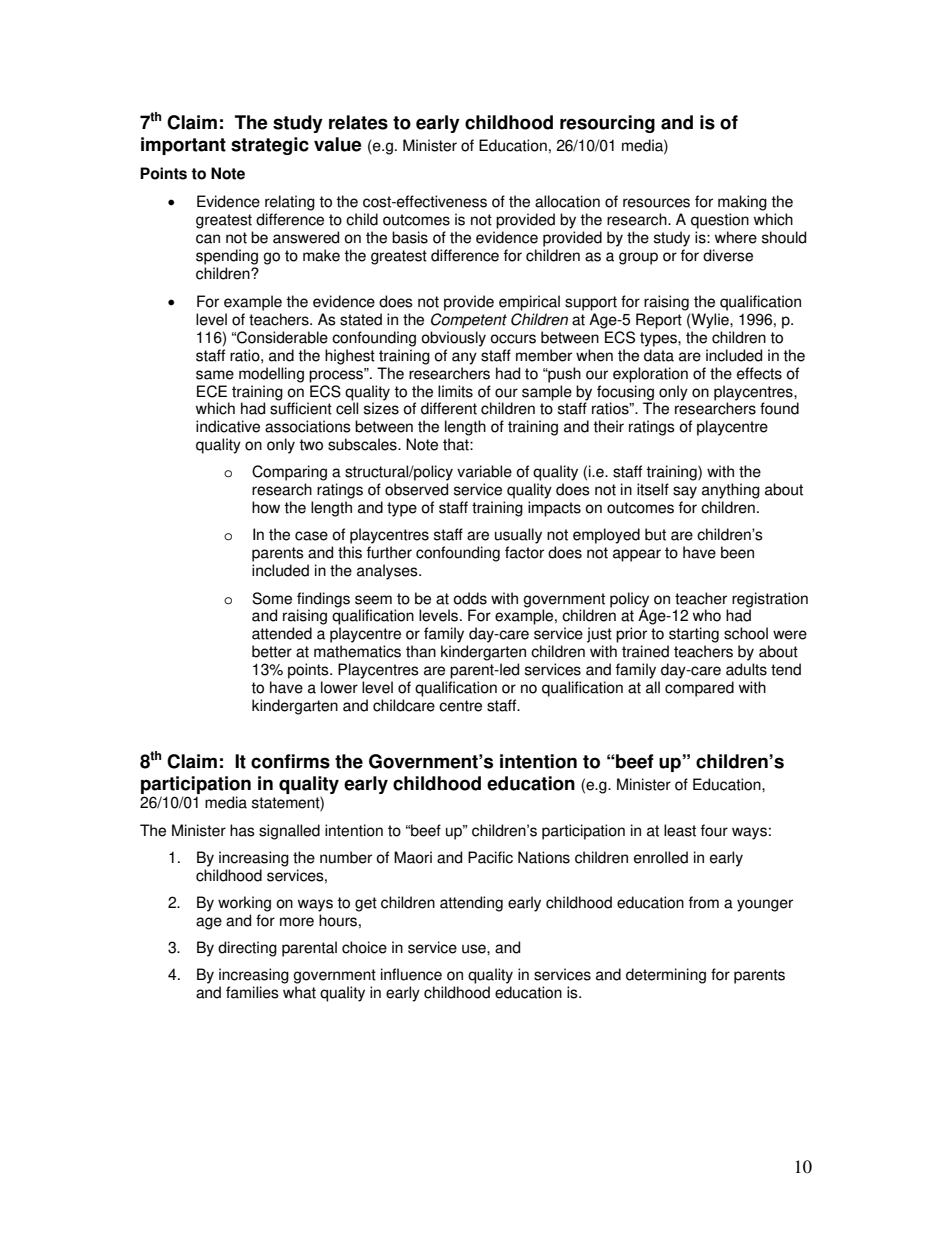 The height and width of the screenshot is (1233, 952). Describe the element at coordinates (567, 201) in the screenshot. I see `allocation` at that location.
